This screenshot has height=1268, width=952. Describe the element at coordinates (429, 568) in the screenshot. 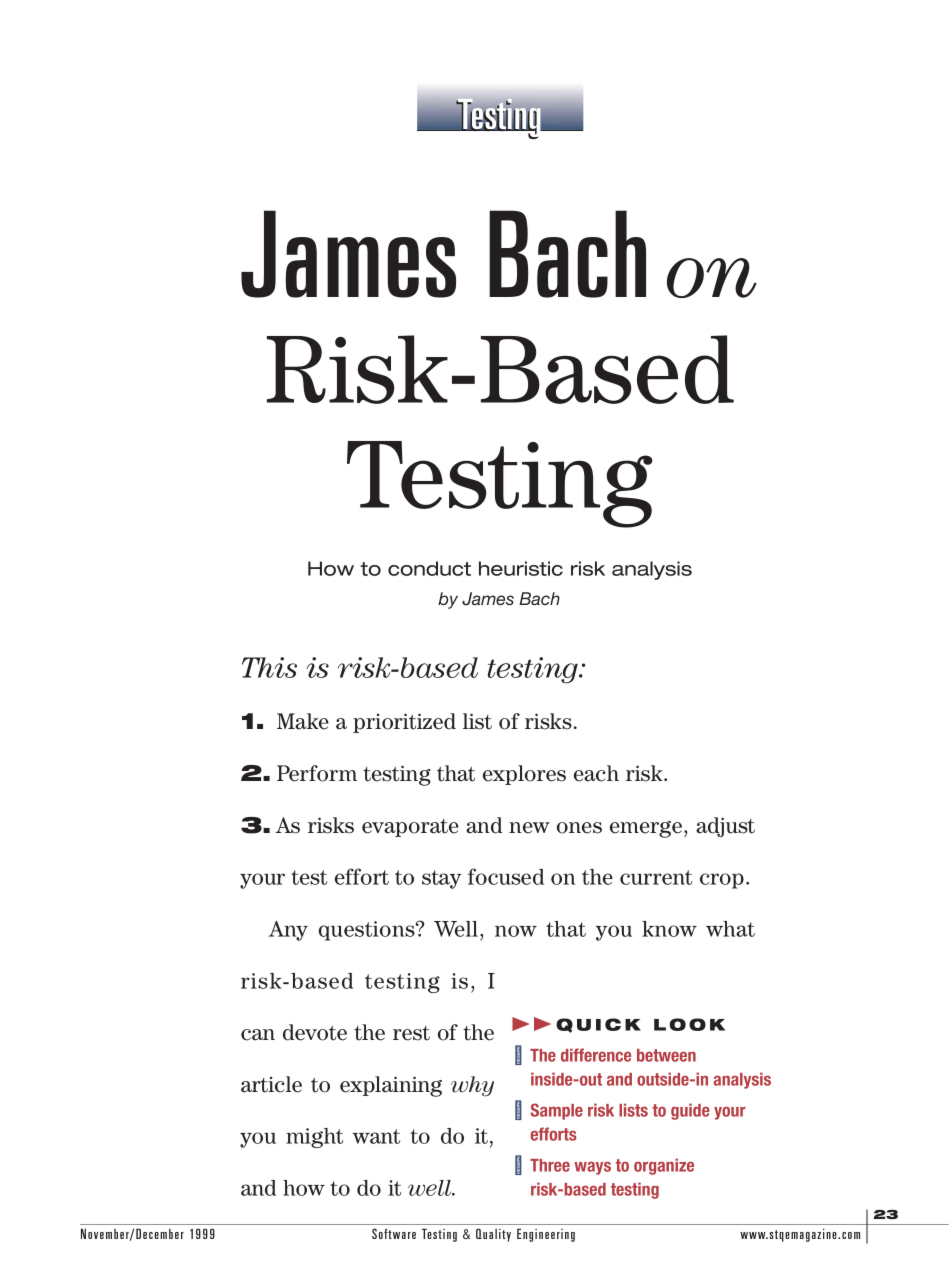

I see `conduct` at that location.
